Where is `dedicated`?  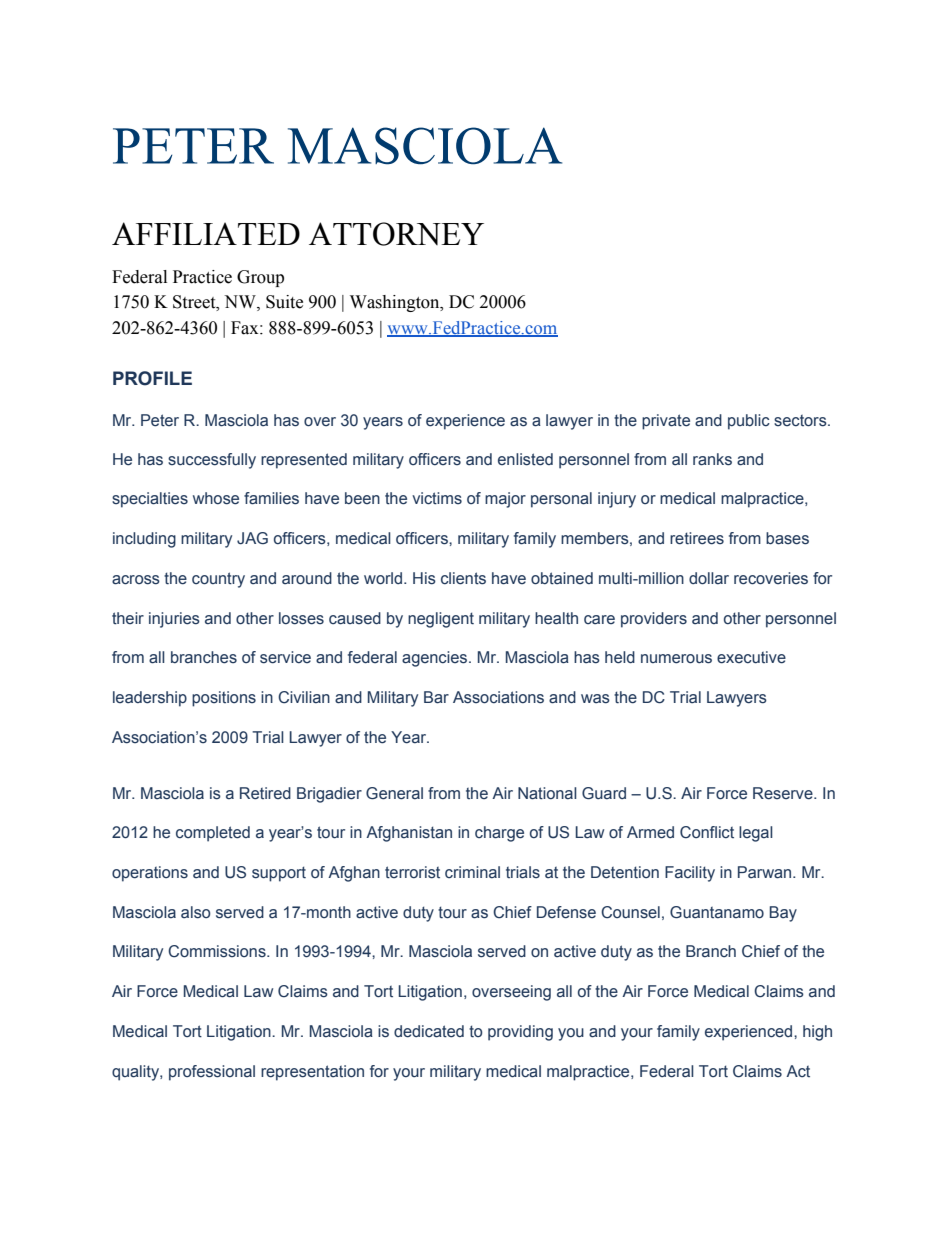 dedicated is located at coordinates (429, 1031).
